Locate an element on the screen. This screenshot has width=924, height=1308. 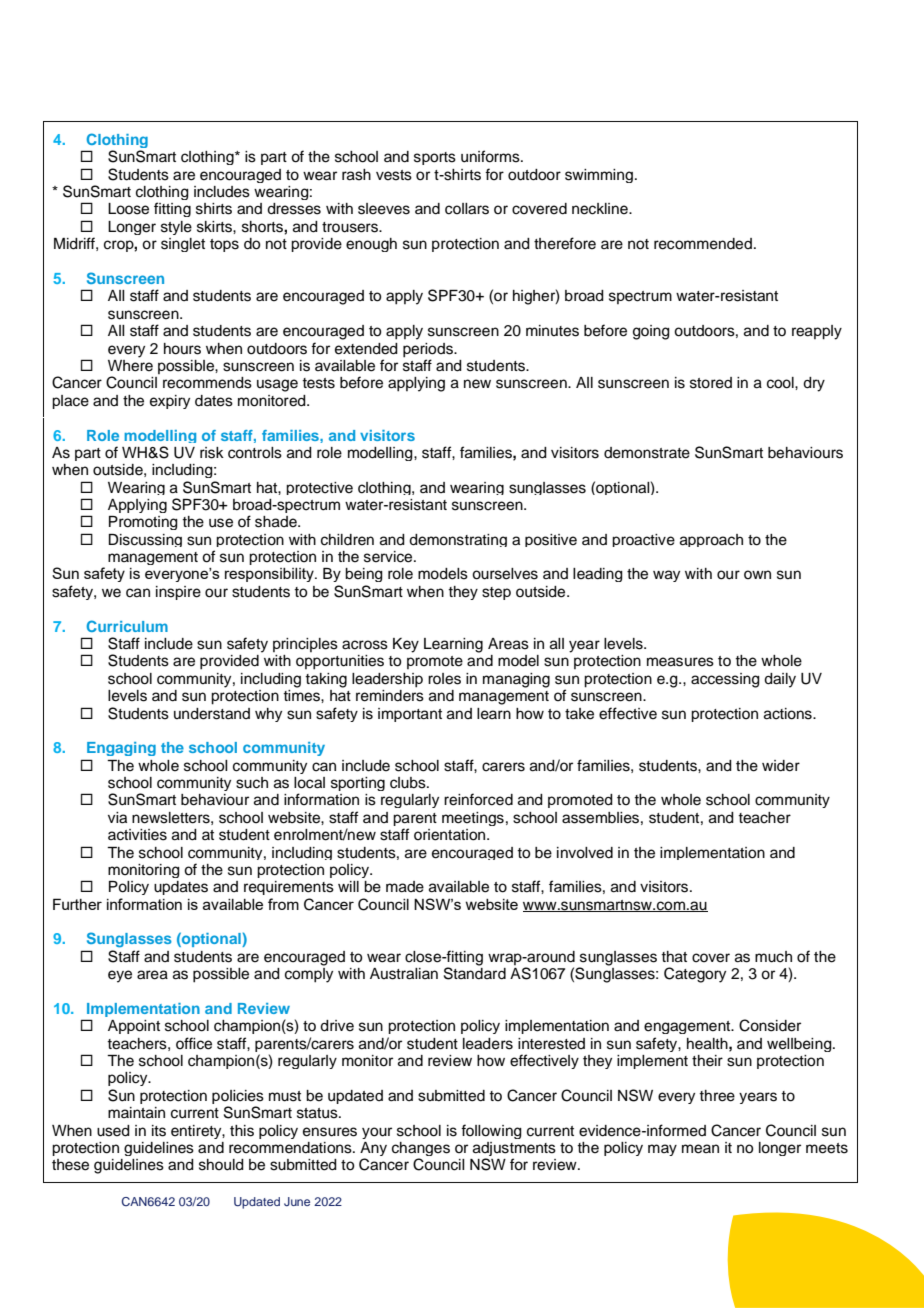
recommended is located at coordinates (703, 244).
